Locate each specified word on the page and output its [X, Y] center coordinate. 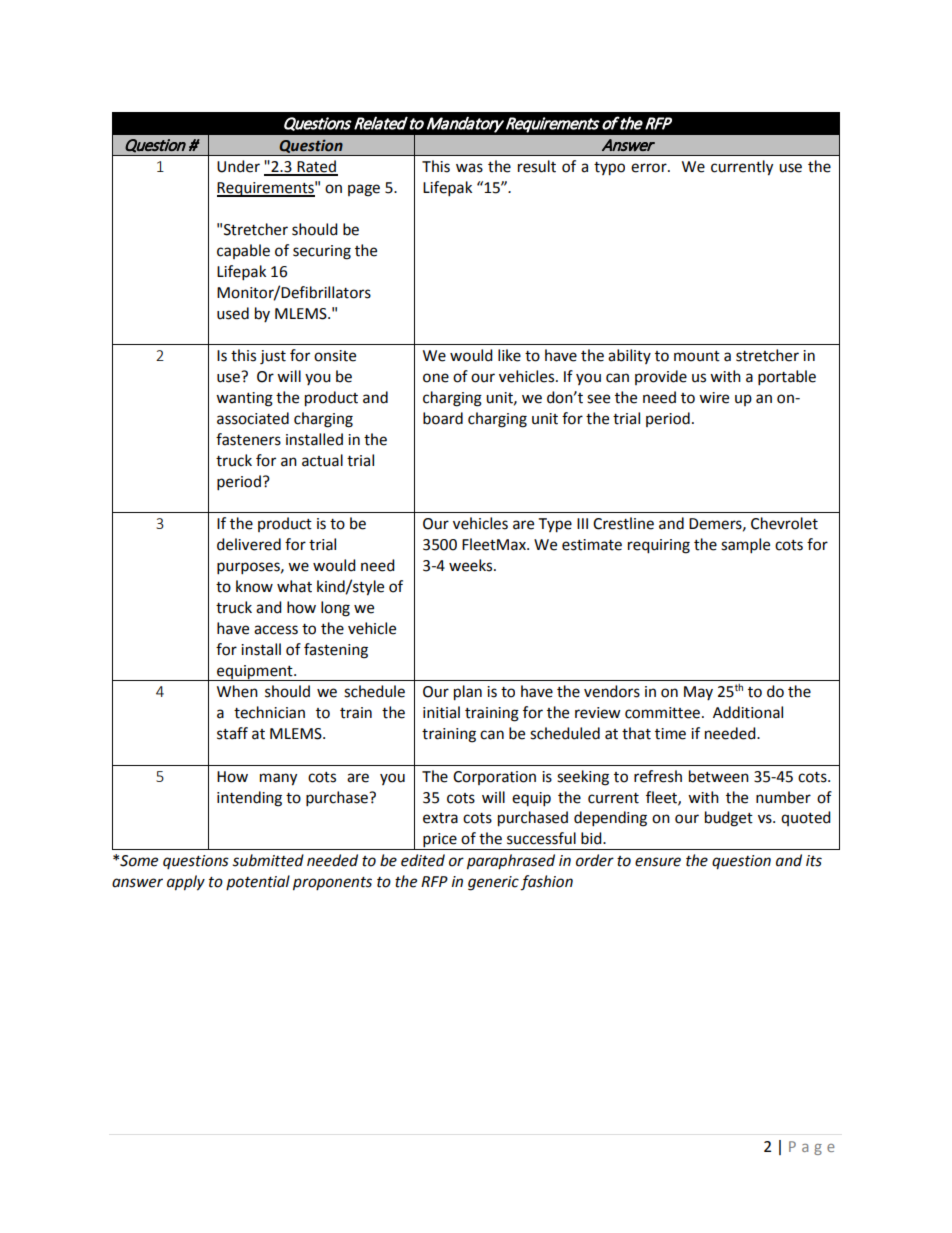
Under [238, 166]
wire [714, 398]
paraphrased [511, 862]
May [698, 693]
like [509, 355]
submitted [268, 860]
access [276, 630]
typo [609, 169]
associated [253, 418]
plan [468, 693]
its [814, 861]
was [469, 168]
